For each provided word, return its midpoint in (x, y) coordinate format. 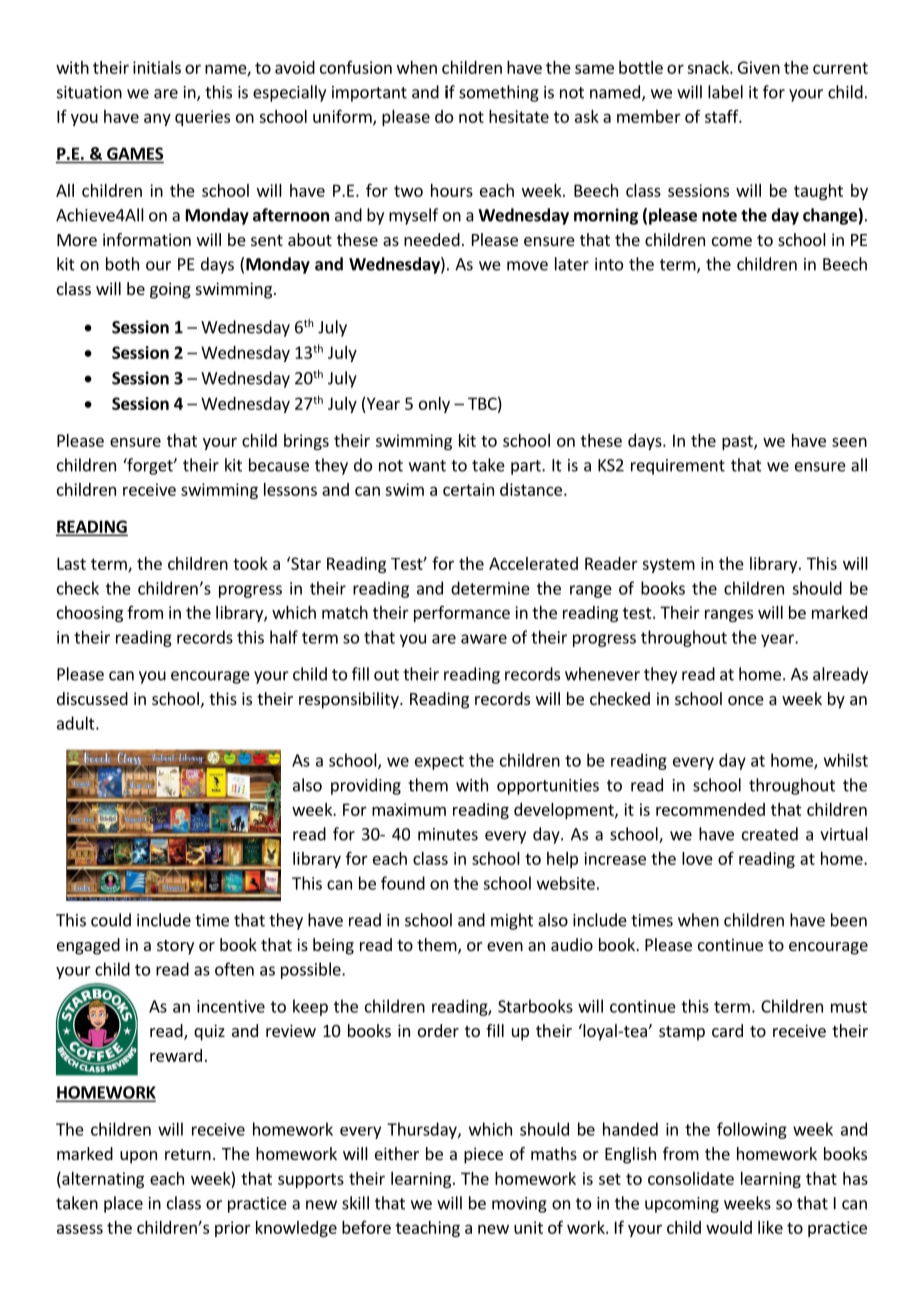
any (157, 119)
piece (483, 1155)
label (725, 92)
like (770, 1227)
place (123, 1204)
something (499, 93)
